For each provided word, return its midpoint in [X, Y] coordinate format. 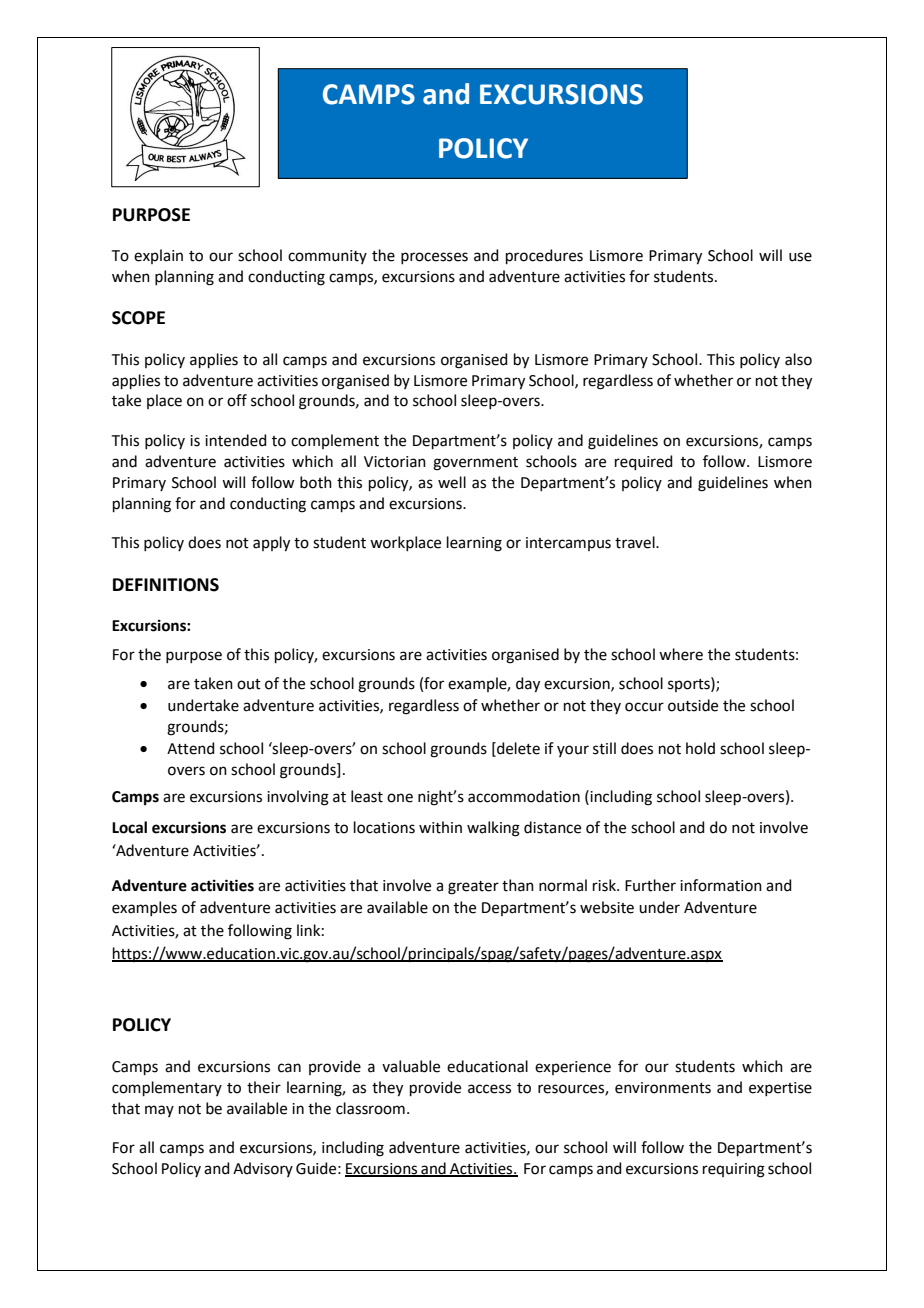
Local [129, 827]
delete [517, 749]
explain [158, 256]
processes [434, 258]
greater [473, 888]
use [800, 257]
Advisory [263, 1169]
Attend [191, 748]
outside [693, 705]
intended [236, 440]
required [644, 462]
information [721, 885]
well [452, 482]
